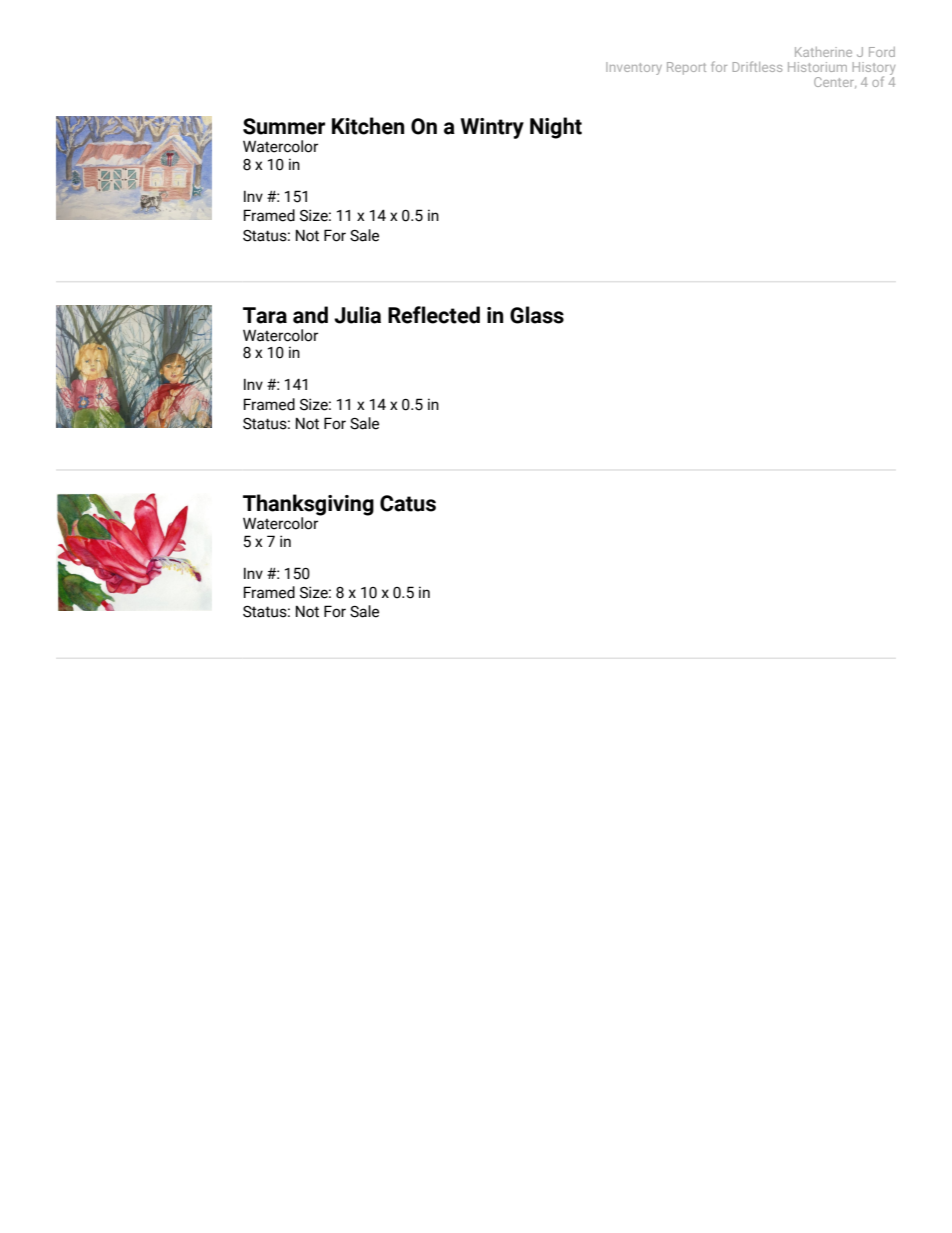 The image size is (952, 1233). I want to click on Katherine, so click(823, 52).
